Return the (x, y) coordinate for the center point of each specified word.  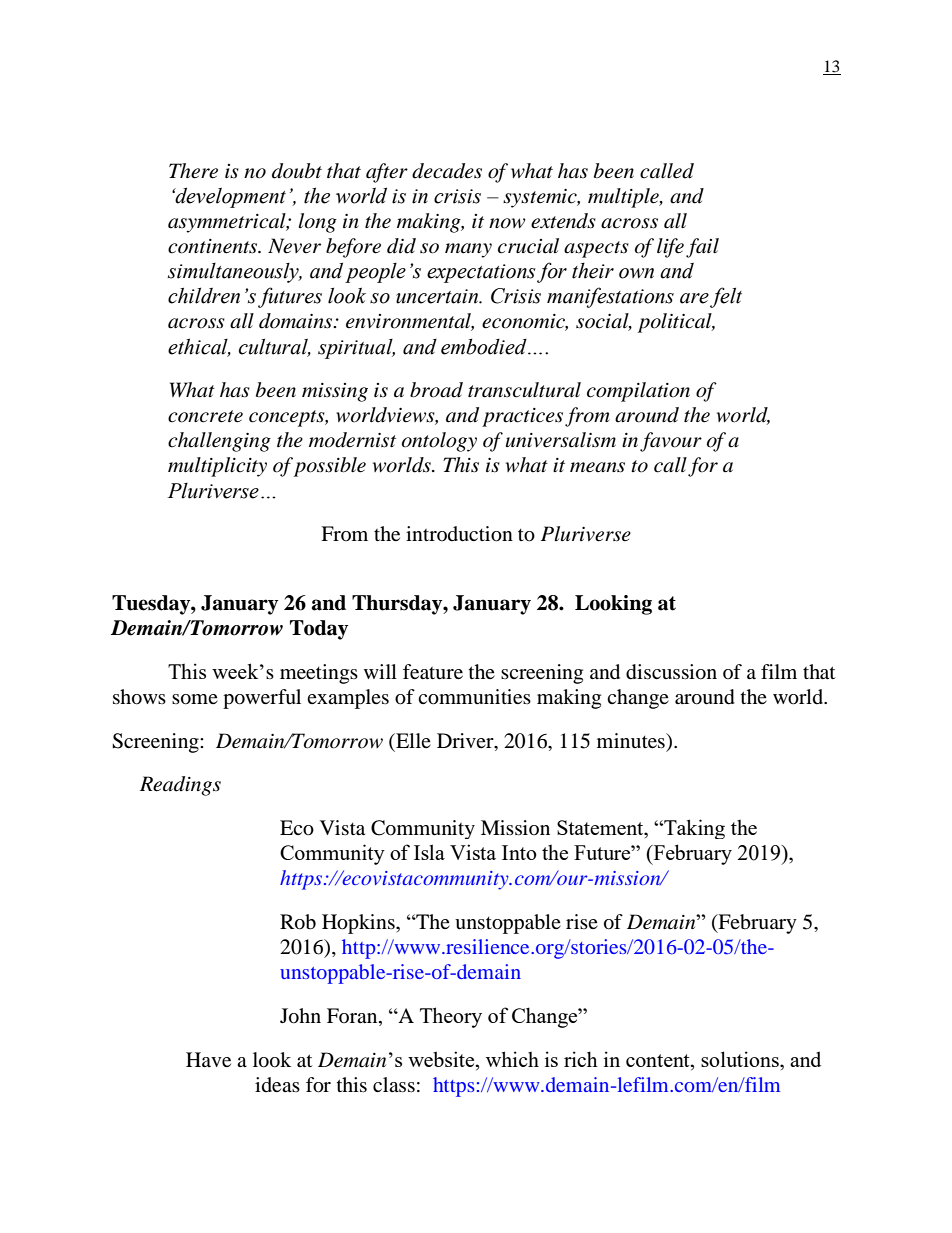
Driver (466, 740)
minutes (632, 740)
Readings (180, 786)
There (193, 171)
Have (208, 1059)
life (670, 248)
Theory (451, 1017)
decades (447, 171)
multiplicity (217, 467)
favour (671, 442)
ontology (439, 442)
